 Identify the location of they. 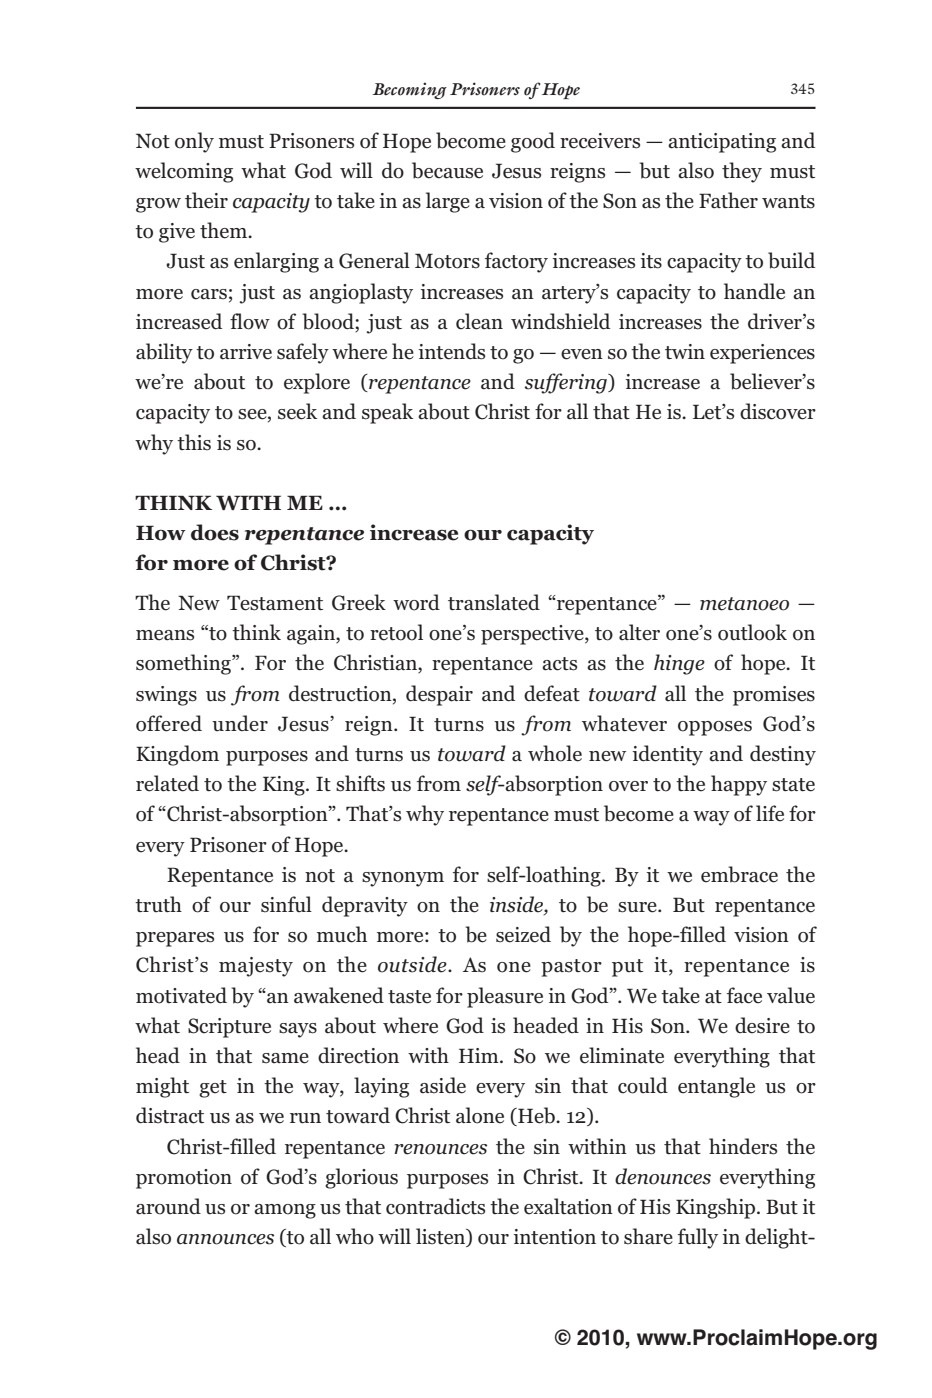
(742, 172).
